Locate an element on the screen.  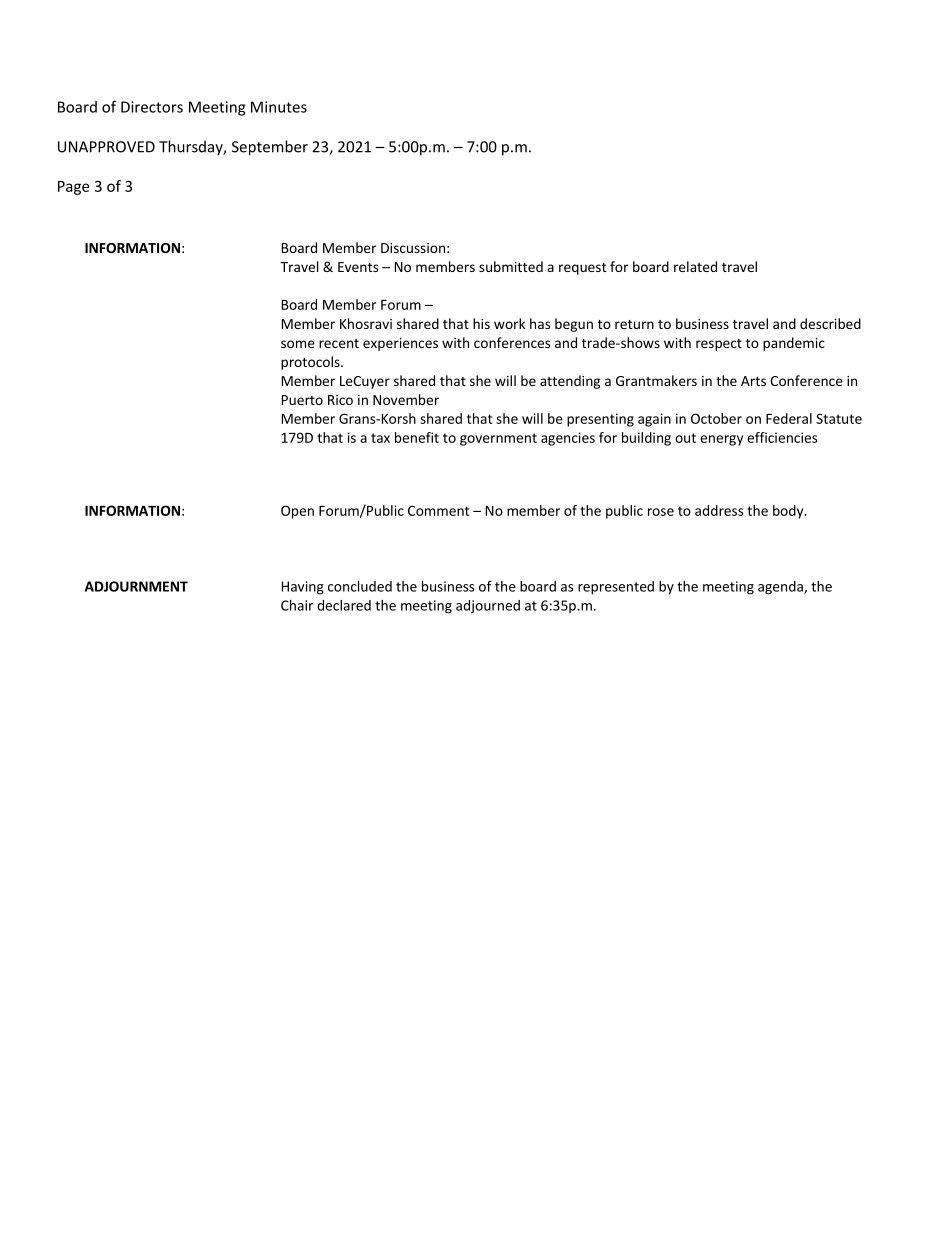
ADJOURNMENT is located at coordinates (136, 586).
